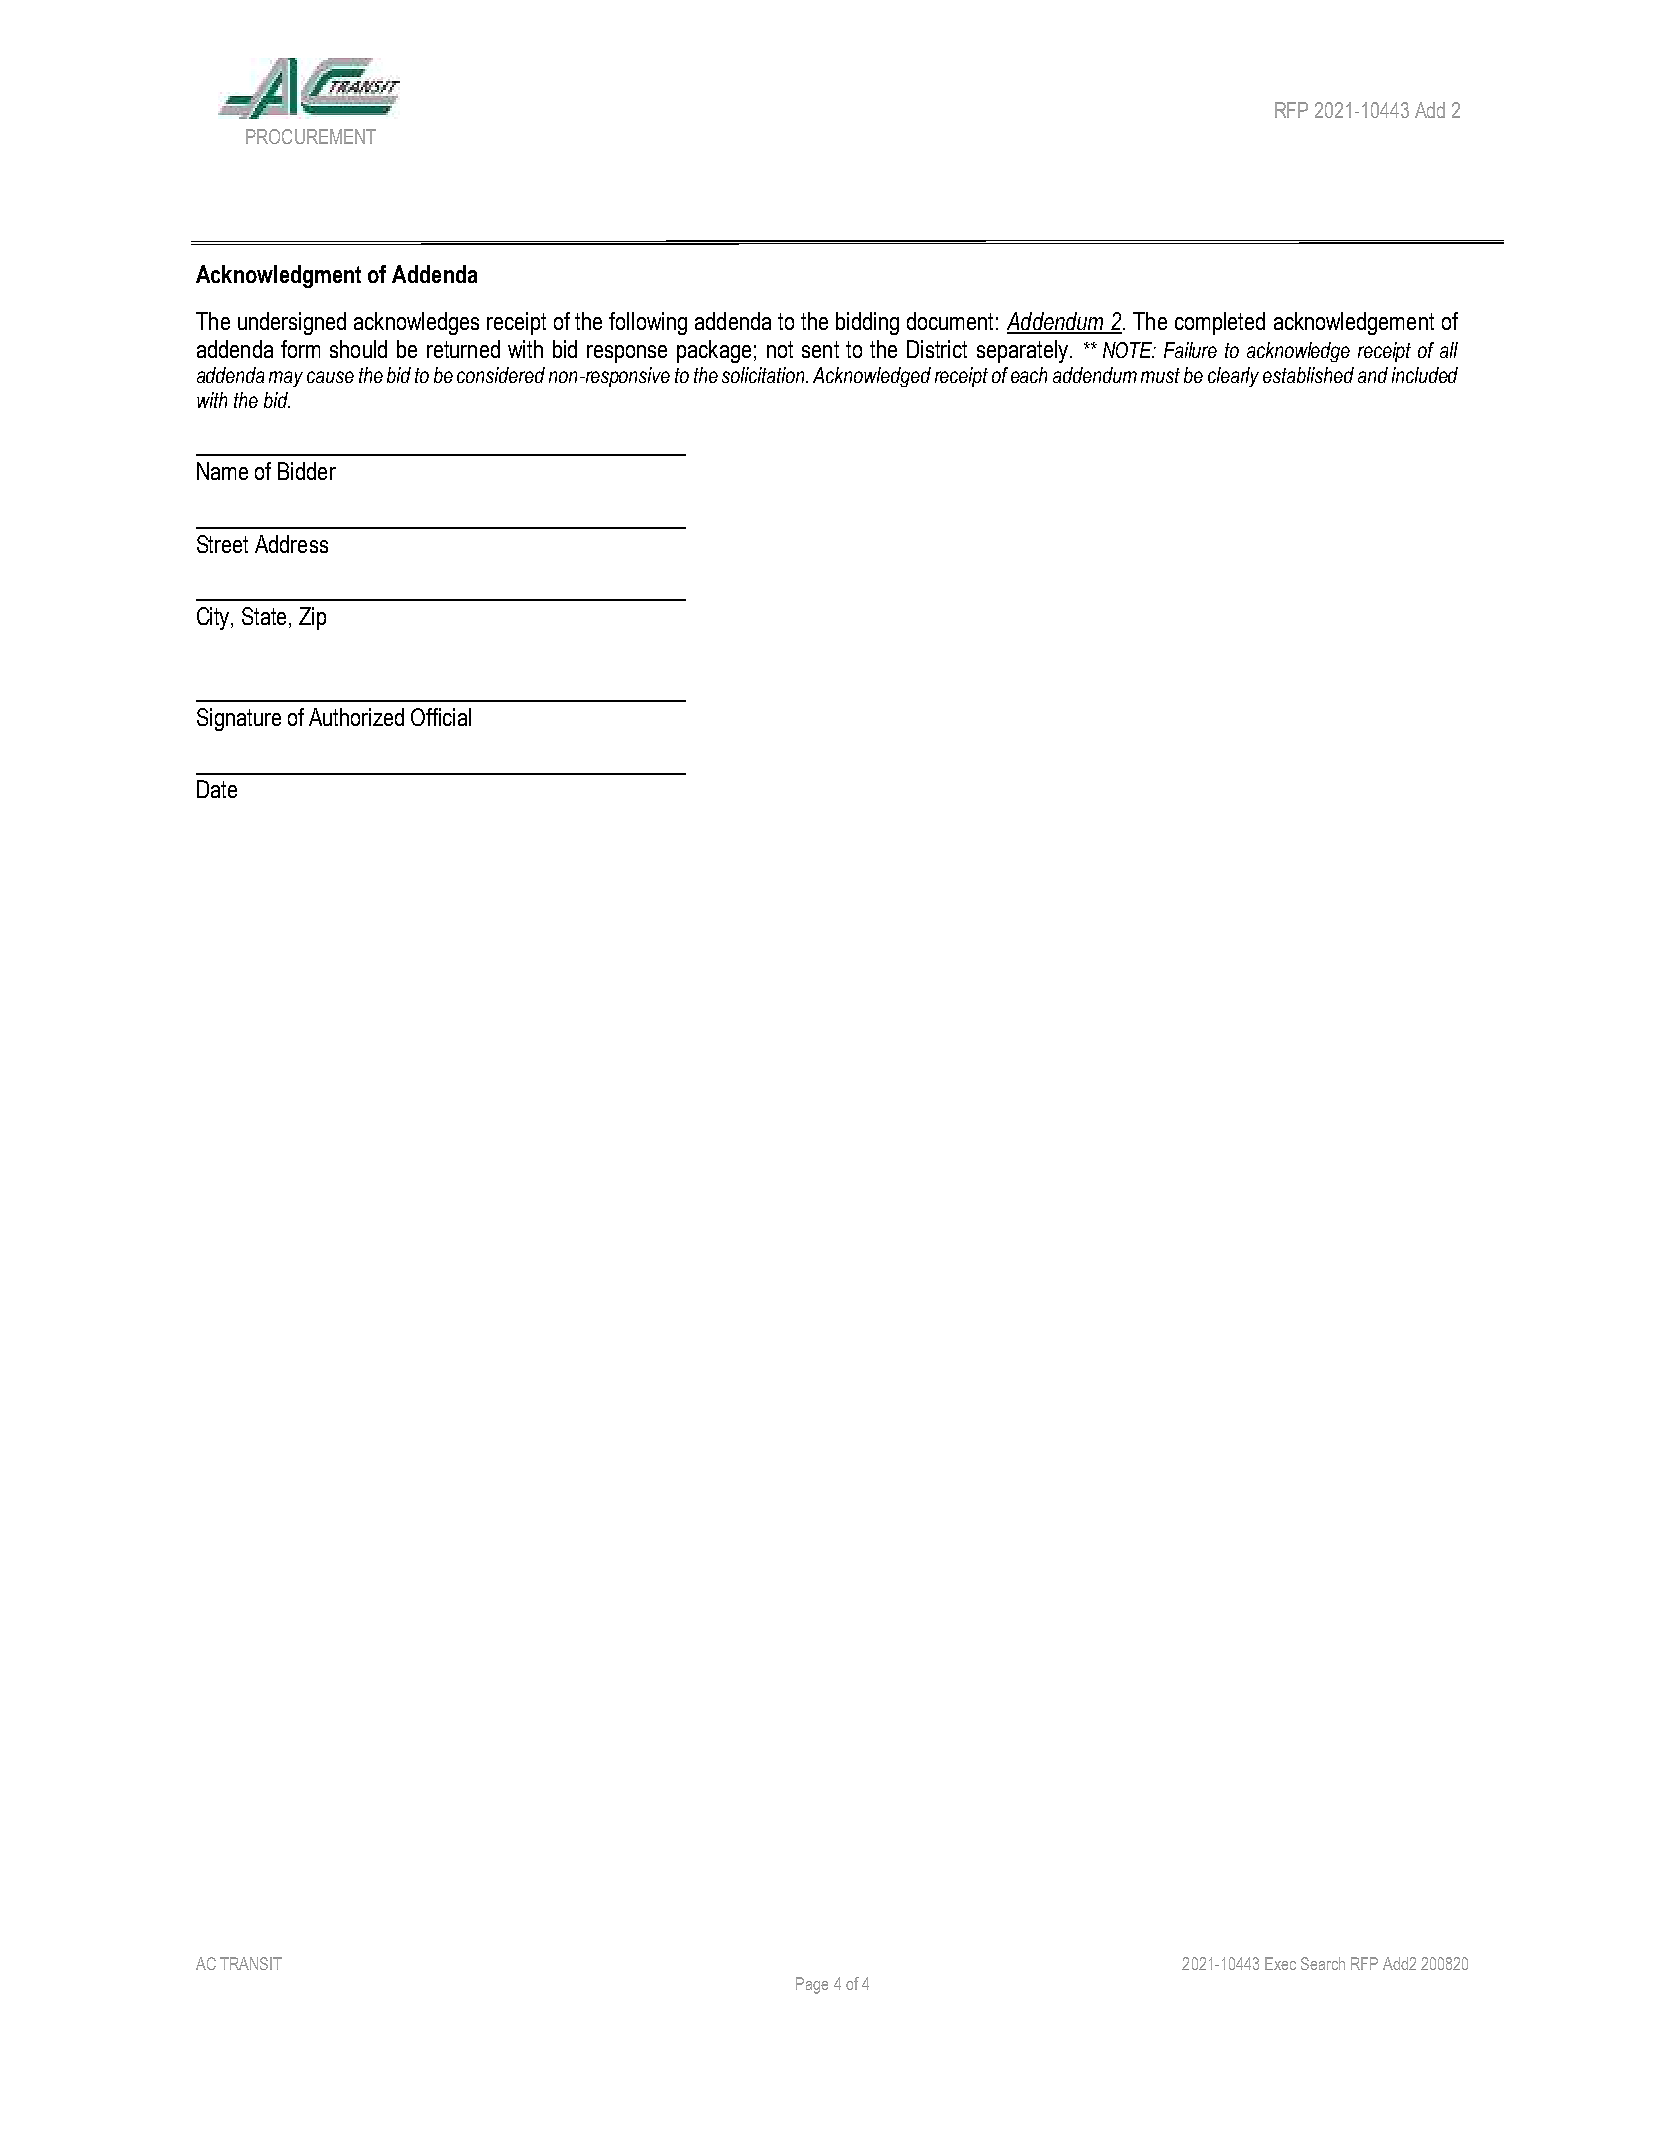  I want to click on Page, so click(812, 1985).
